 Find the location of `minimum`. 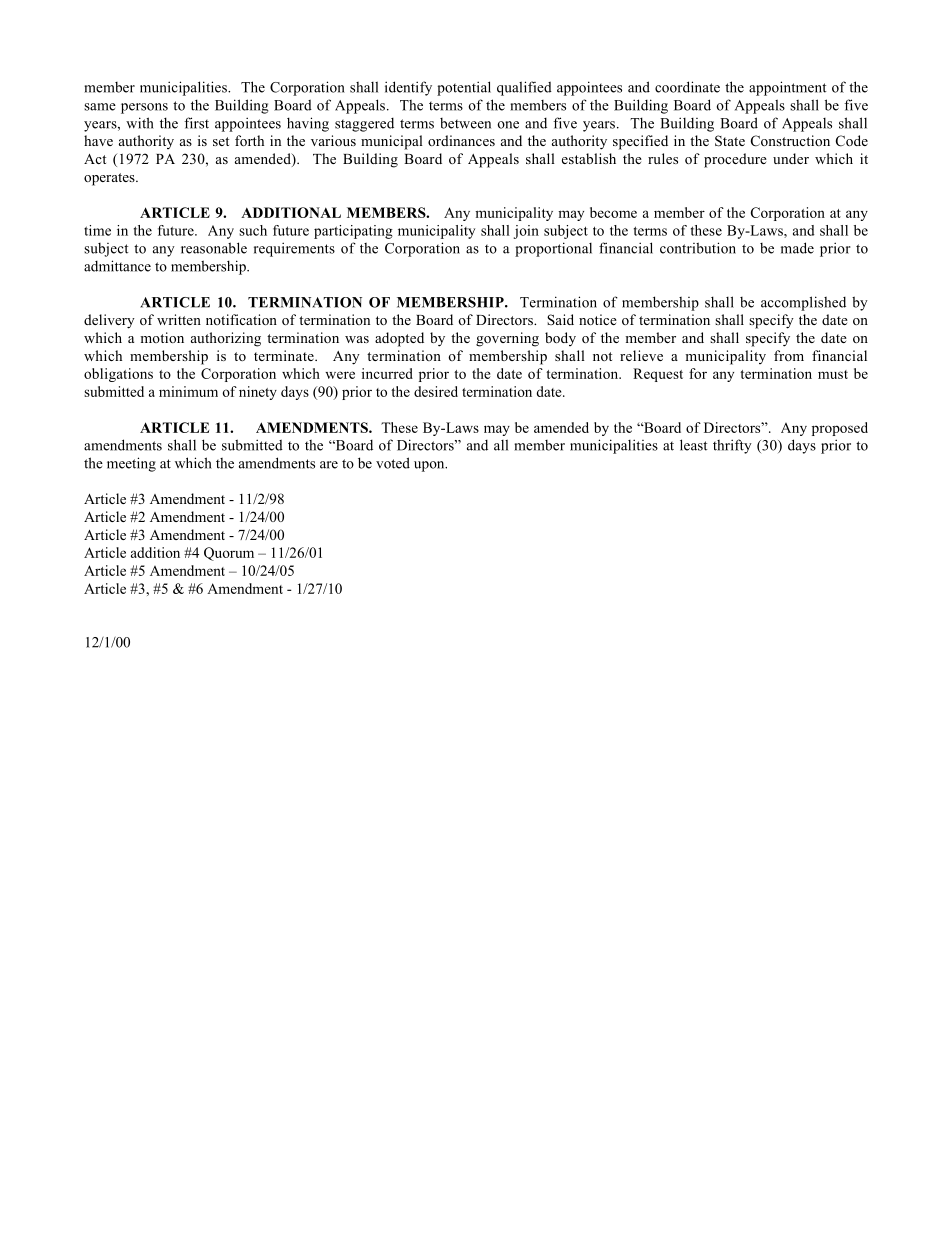

minimum is located at coordinates (188, 391).
